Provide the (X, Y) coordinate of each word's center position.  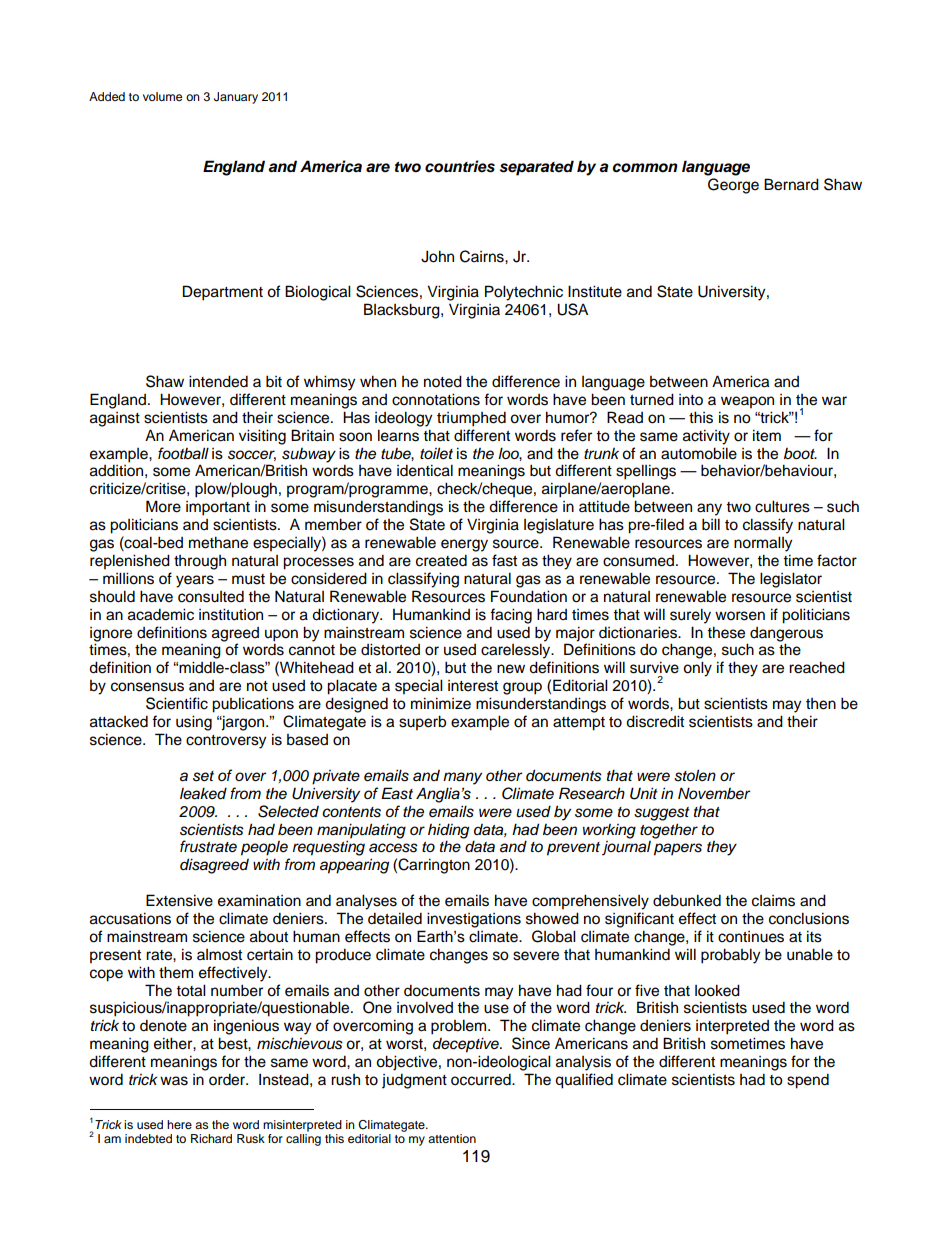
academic (161, 614)
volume (162, 96)
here (179, 1124)
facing (511, 616)
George (733, 186)
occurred (482, 1079)
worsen (740, 616)
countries (460, 166)
